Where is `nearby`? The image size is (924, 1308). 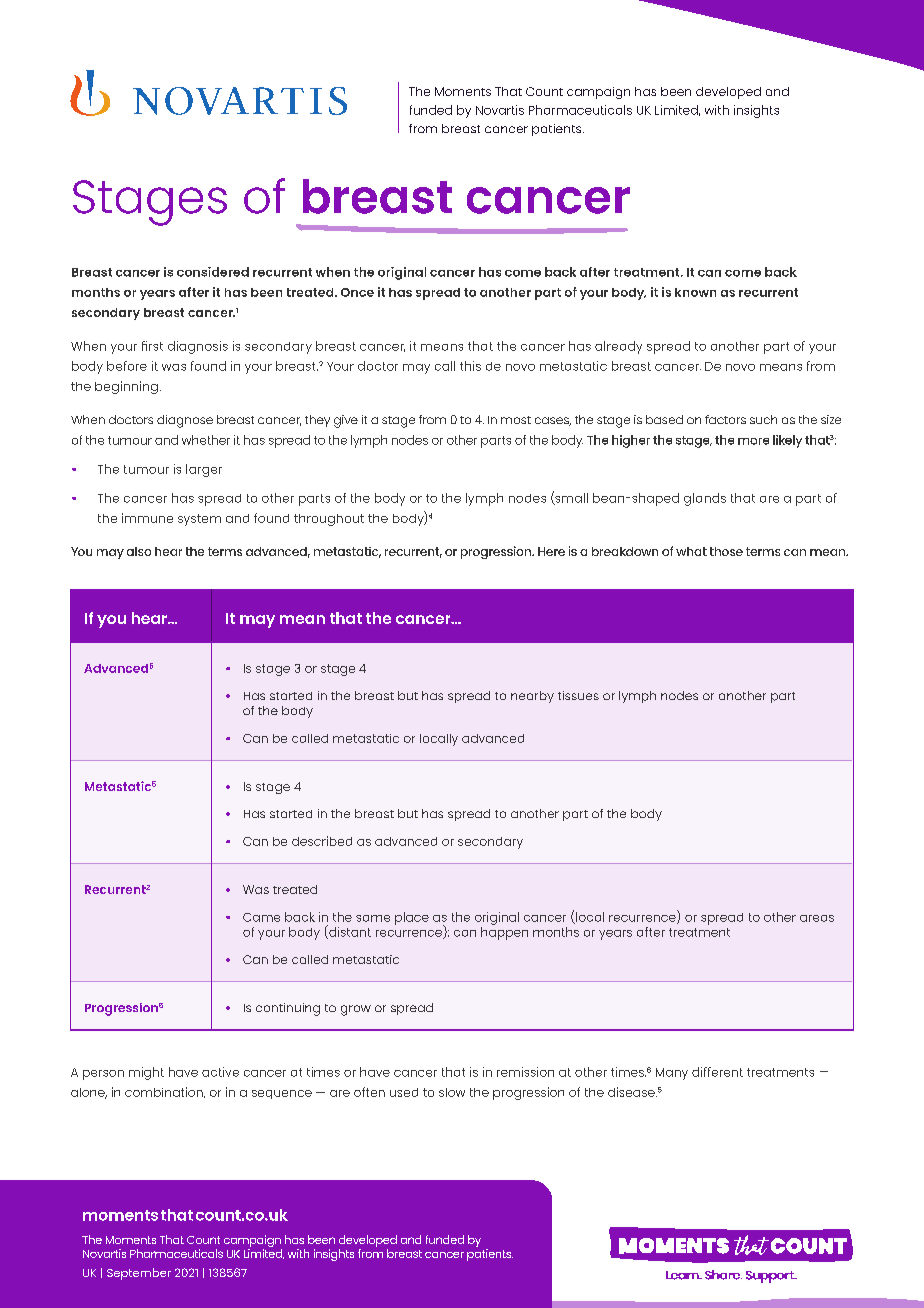
nearby is located at coordinates (532, 697).
